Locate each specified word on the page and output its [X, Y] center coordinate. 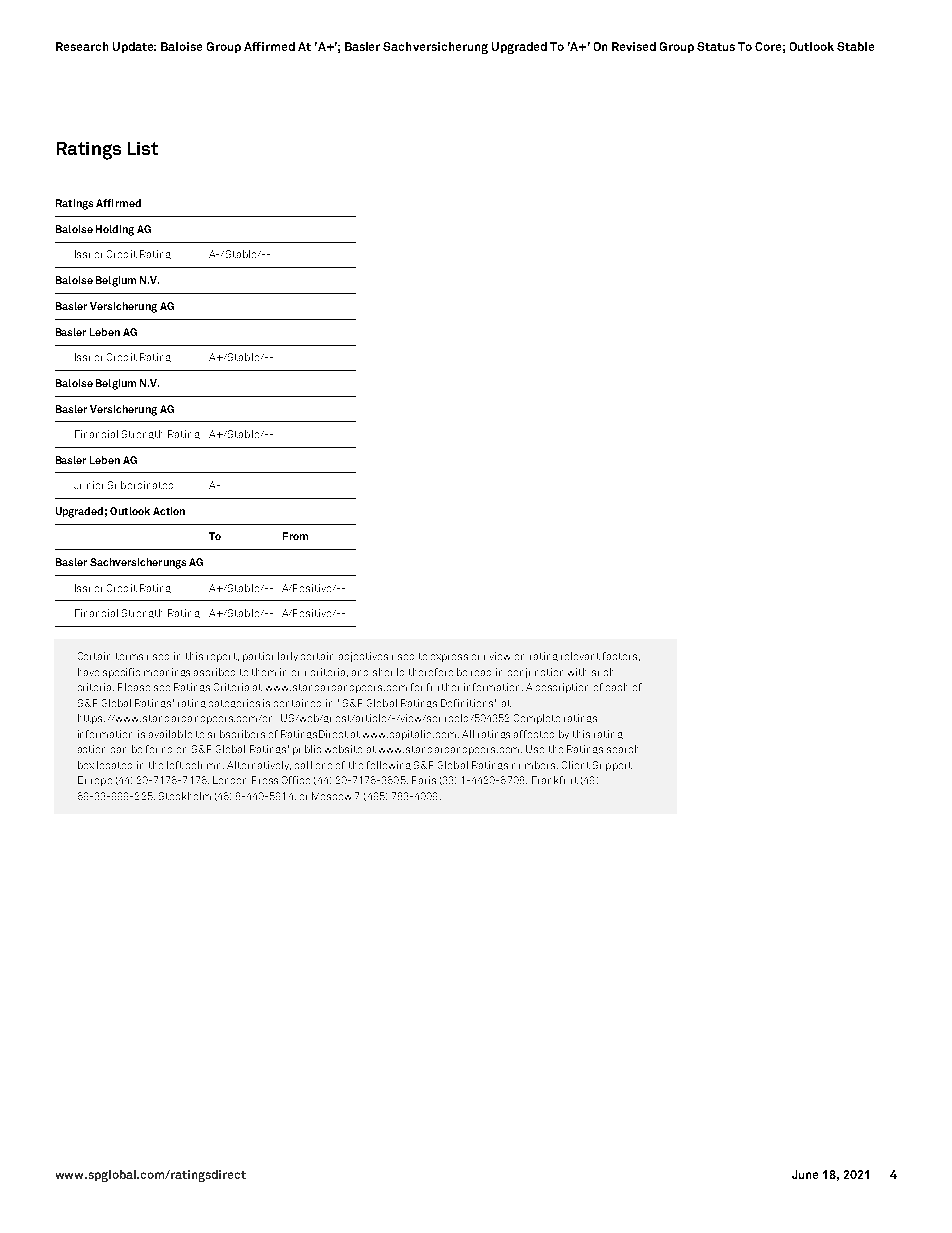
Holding [115, 230]
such [602, 672]
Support [612, 766]
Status [716, 46]
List [143, 148]
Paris [424, 780]
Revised [634, 46]
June [805, 1174]
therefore [431, 672]
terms [129, 656]
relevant [580, 656]
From [295, 536]
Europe [95, 781]
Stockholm [185, 796]
